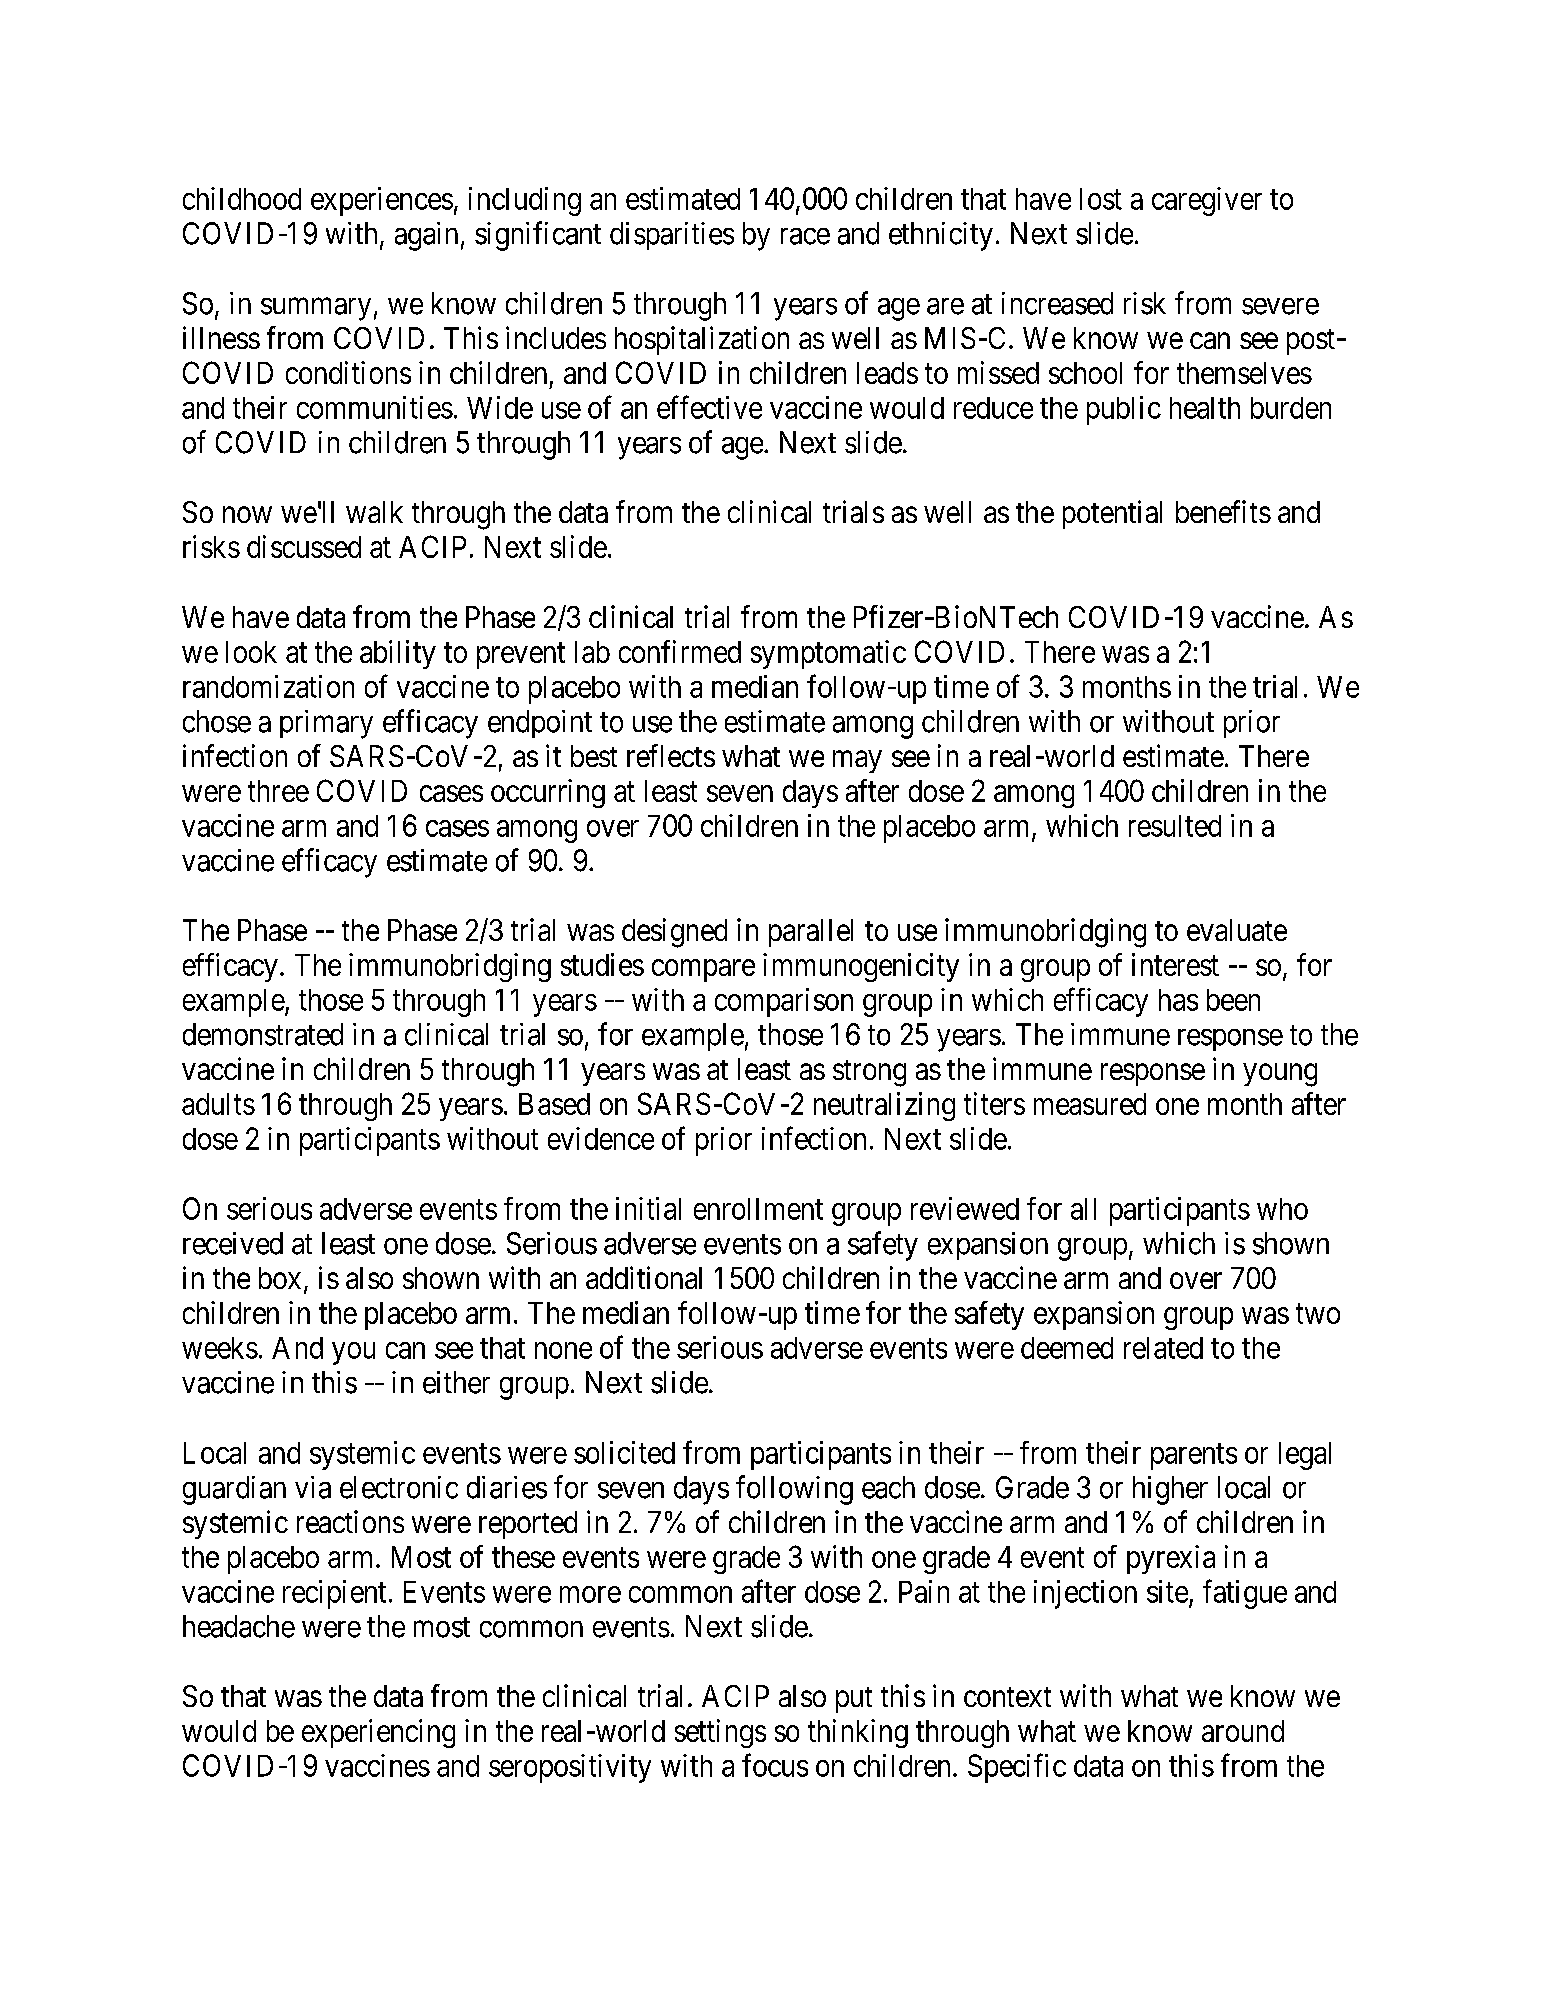 The width and height of the document is (1541, 1994). What do you see at coordinates (326, 724) in the document?
I see `primary` at bounding box center [326, 724].
